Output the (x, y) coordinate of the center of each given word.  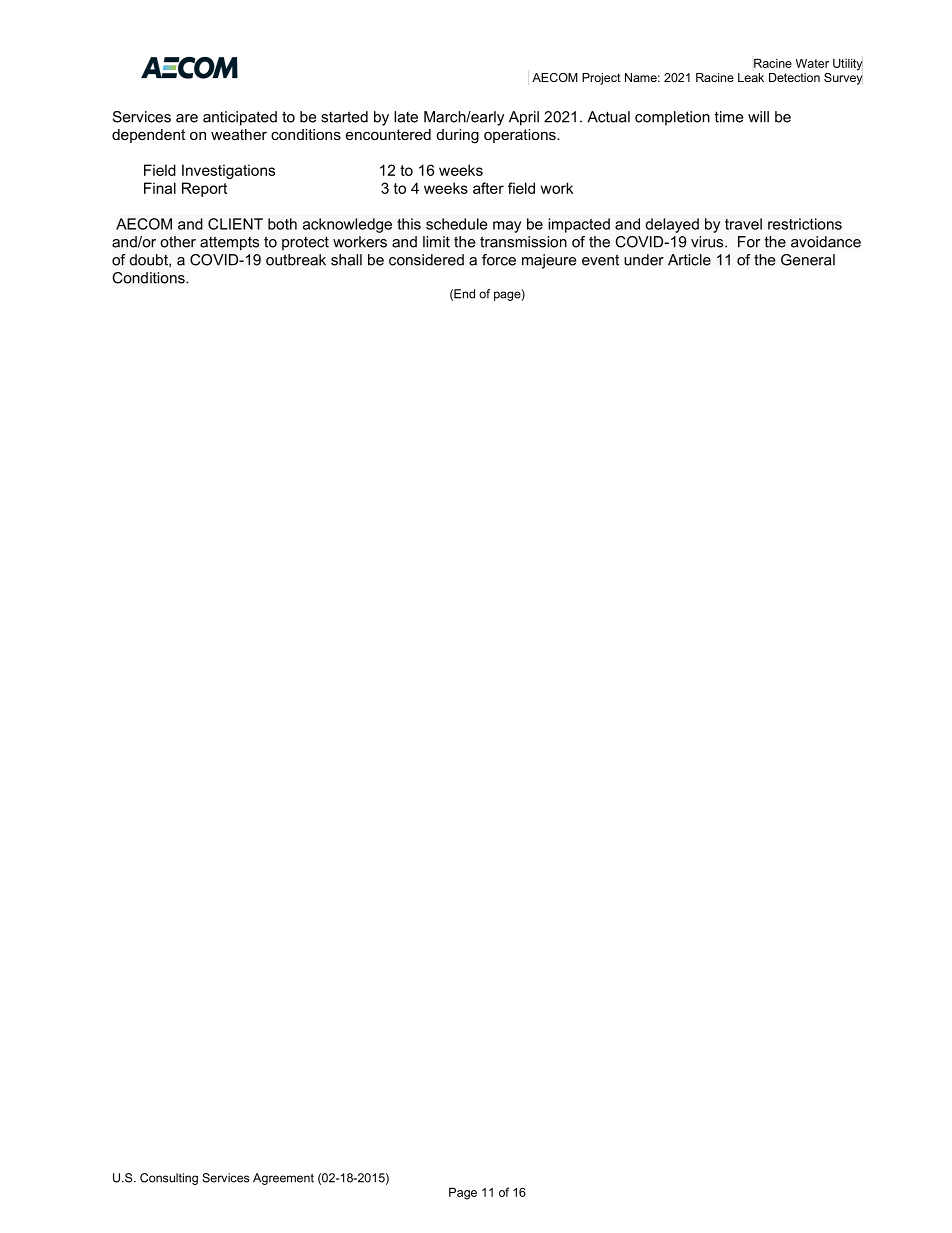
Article (689, 260)
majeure (549, 261)
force (499, 260)
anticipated (240, 118)
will (758, 117)
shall (346, 260)
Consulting (169, 1179)
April (524, 118)
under (644, 260)
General (808, 260)
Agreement (283, 1179)
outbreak (296, 260)
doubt (150, 260)
